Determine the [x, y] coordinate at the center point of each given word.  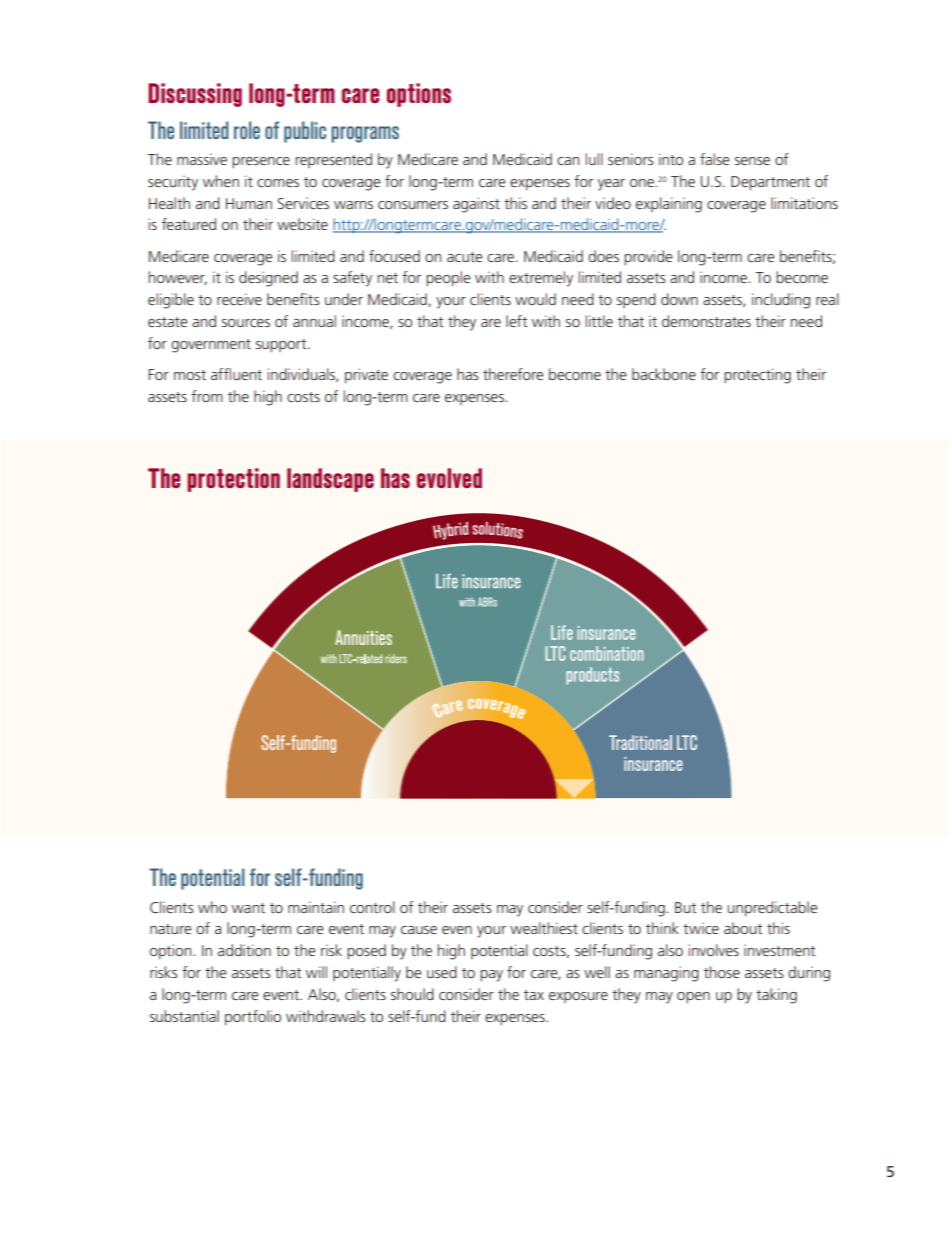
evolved [449, 478]
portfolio [253, 1017]
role [247, 130]
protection [233, 480]
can [568, 161]
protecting [757, 376]
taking [776, 996]
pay [491, 976]
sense [752, 161]
